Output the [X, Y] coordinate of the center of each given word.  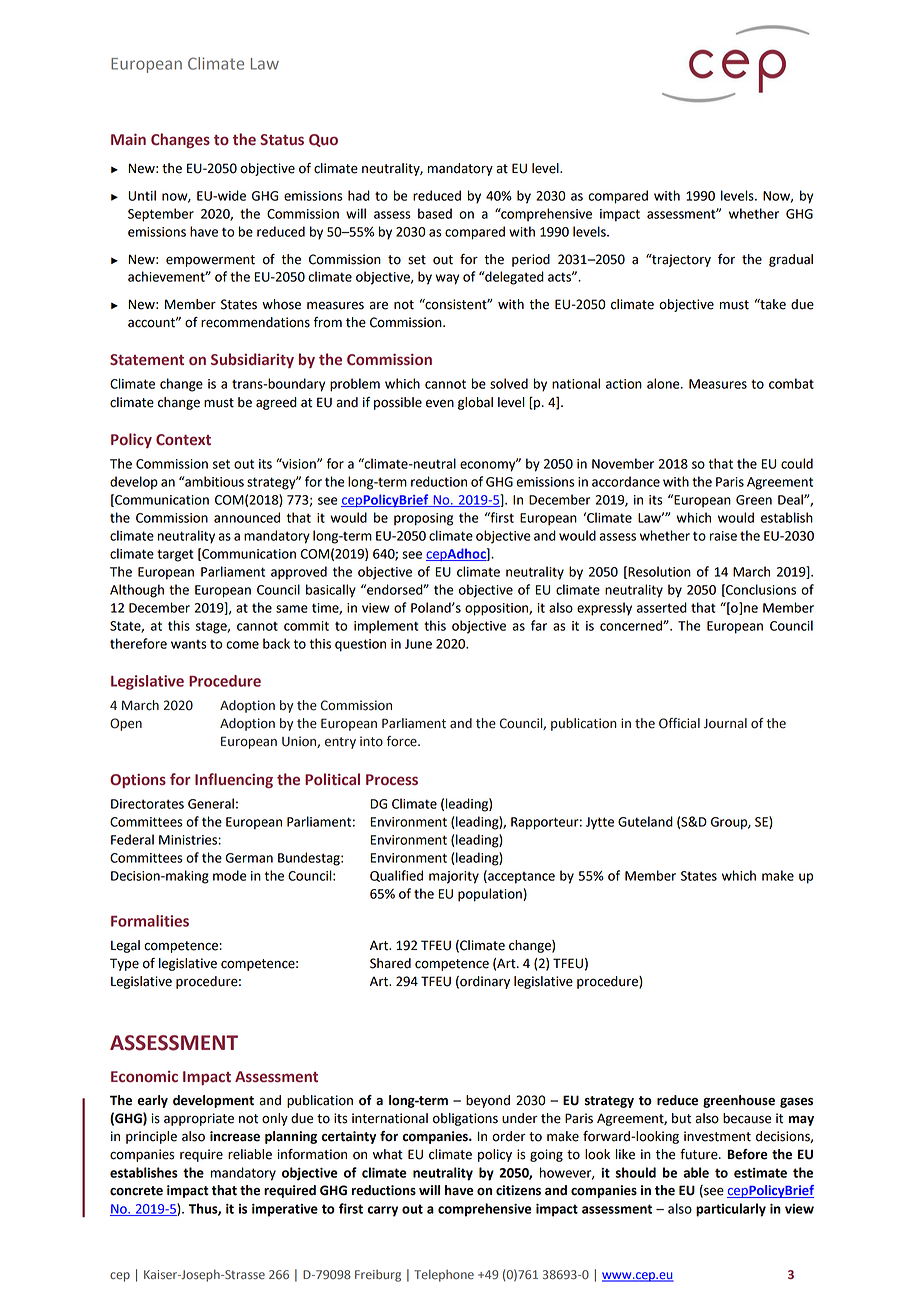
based [435, 213]
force [403, 741]
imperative [285, 1210]
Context [183, 440]
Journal [725, 723]
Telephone [444, 1275]
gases [796, 1103]
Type [124, 964]
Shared [390, 963]
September [161, 215]
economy [489, 465]
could [797, 463]
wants [189, 644]
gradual [791, 260]
